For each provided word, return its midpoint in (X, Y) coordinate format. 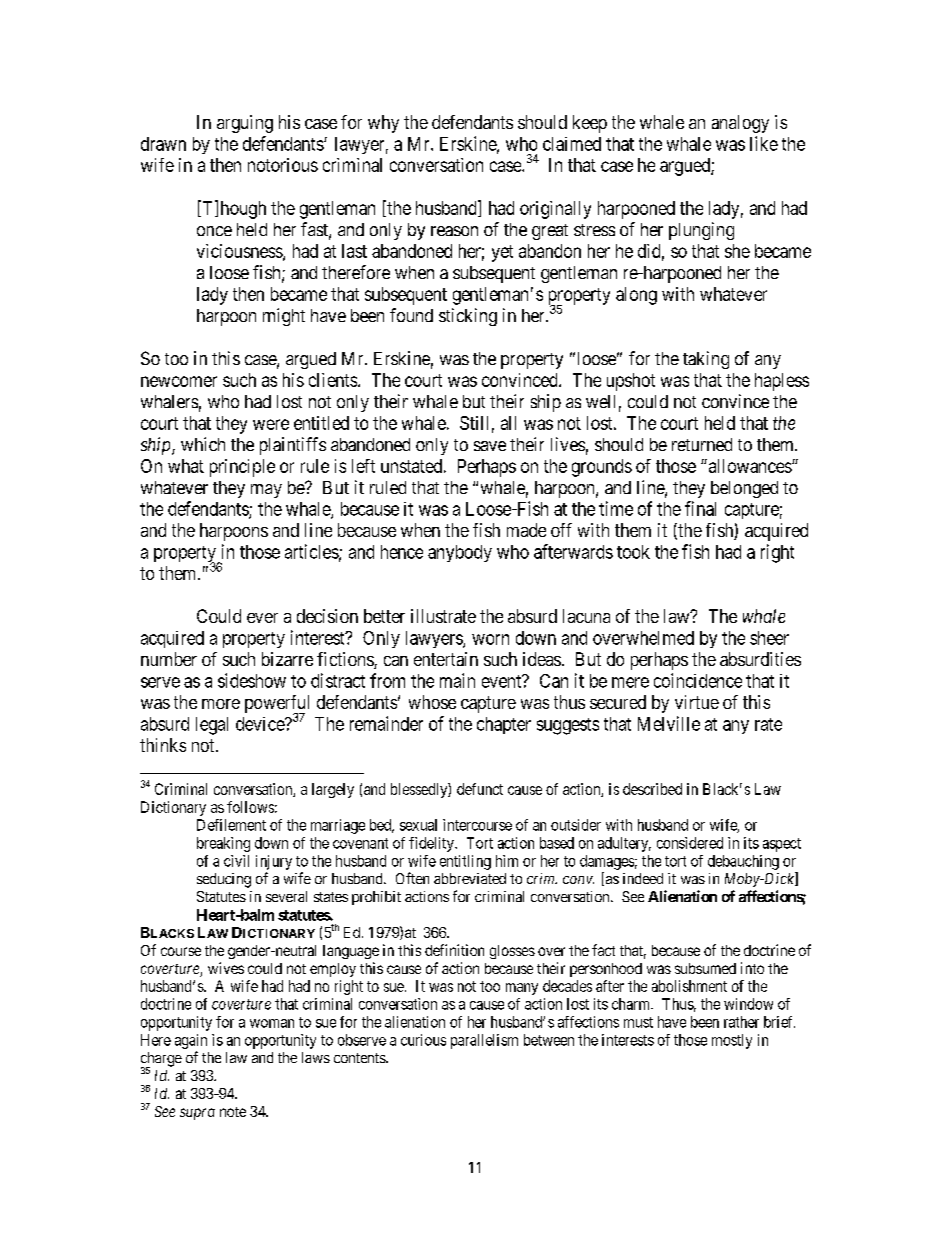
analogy (740, 124)
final (700, 508)
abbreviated (470, 878)
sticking (468, 317)
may (266, 491)
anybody (460, 553)
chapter (504, 725)
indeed (643, 878)
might (284, 317)
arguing (245, 124)
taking (706, 360)
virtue (697, 702)
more (221, 704)
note (233, 1112)
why (383, 124)
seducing (224, 880)
